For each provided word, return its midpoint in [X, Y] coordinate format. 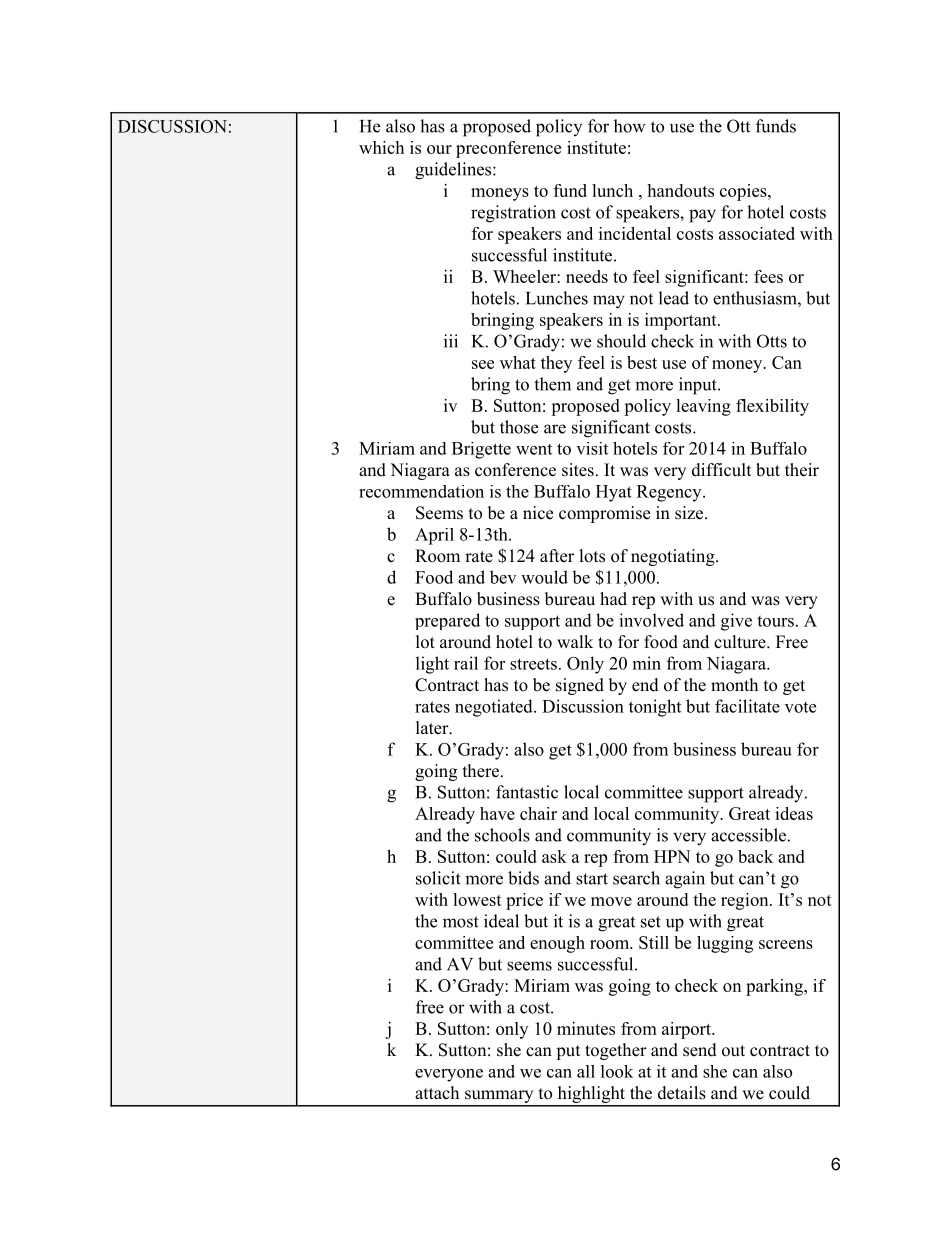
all [586, 1071]
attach [437, 1092]
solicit [438, 878]
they [556, 364]
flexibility [772, 407]
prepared [447, 621]
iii [451, 341]
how [630, 126]
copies [744, 192]
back [755, 856]
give [736, 622]
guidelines [454, 171]
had [613, 599]
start [592, 879]
